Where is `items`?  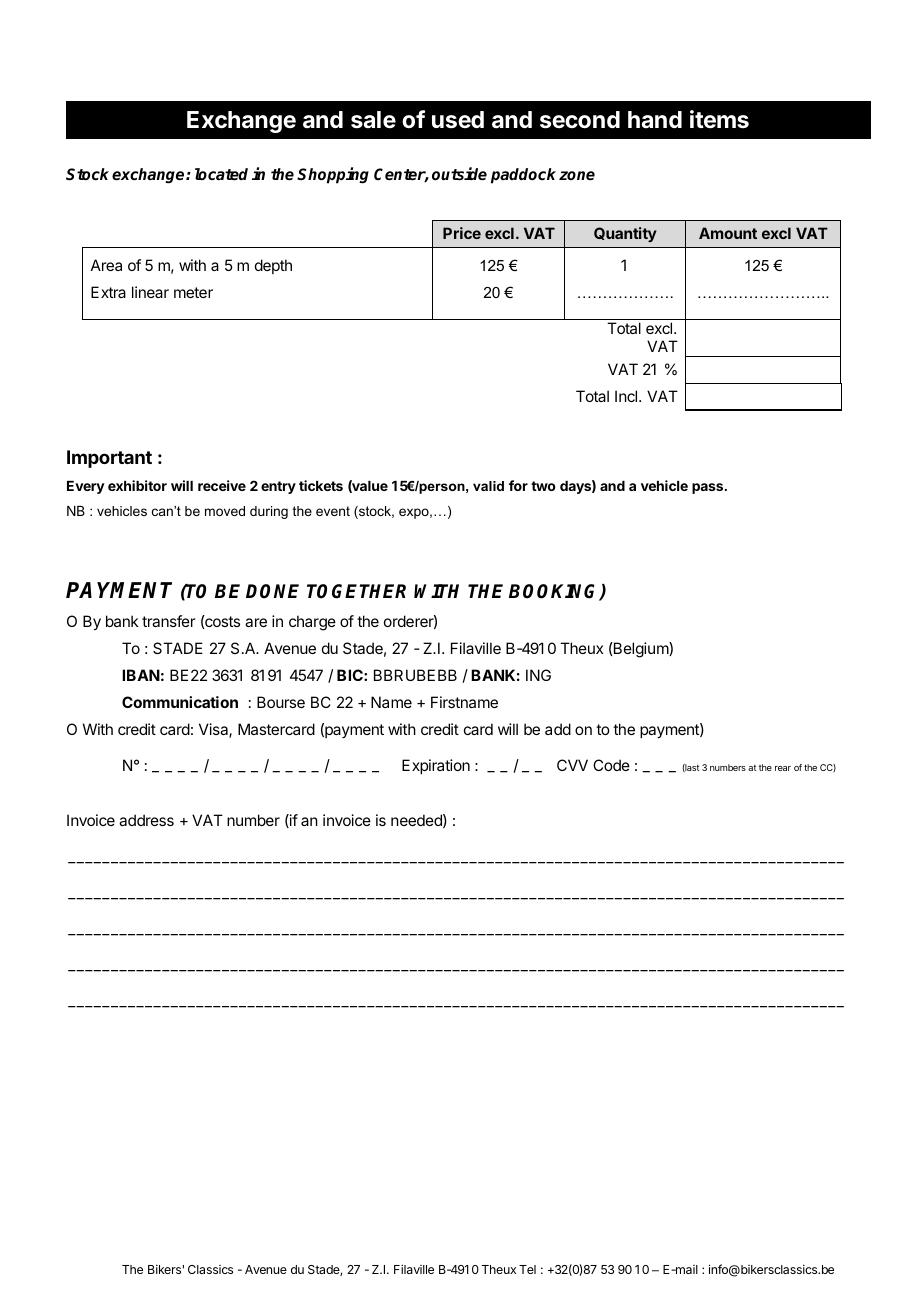 items is located at coordinates (719, 119).
